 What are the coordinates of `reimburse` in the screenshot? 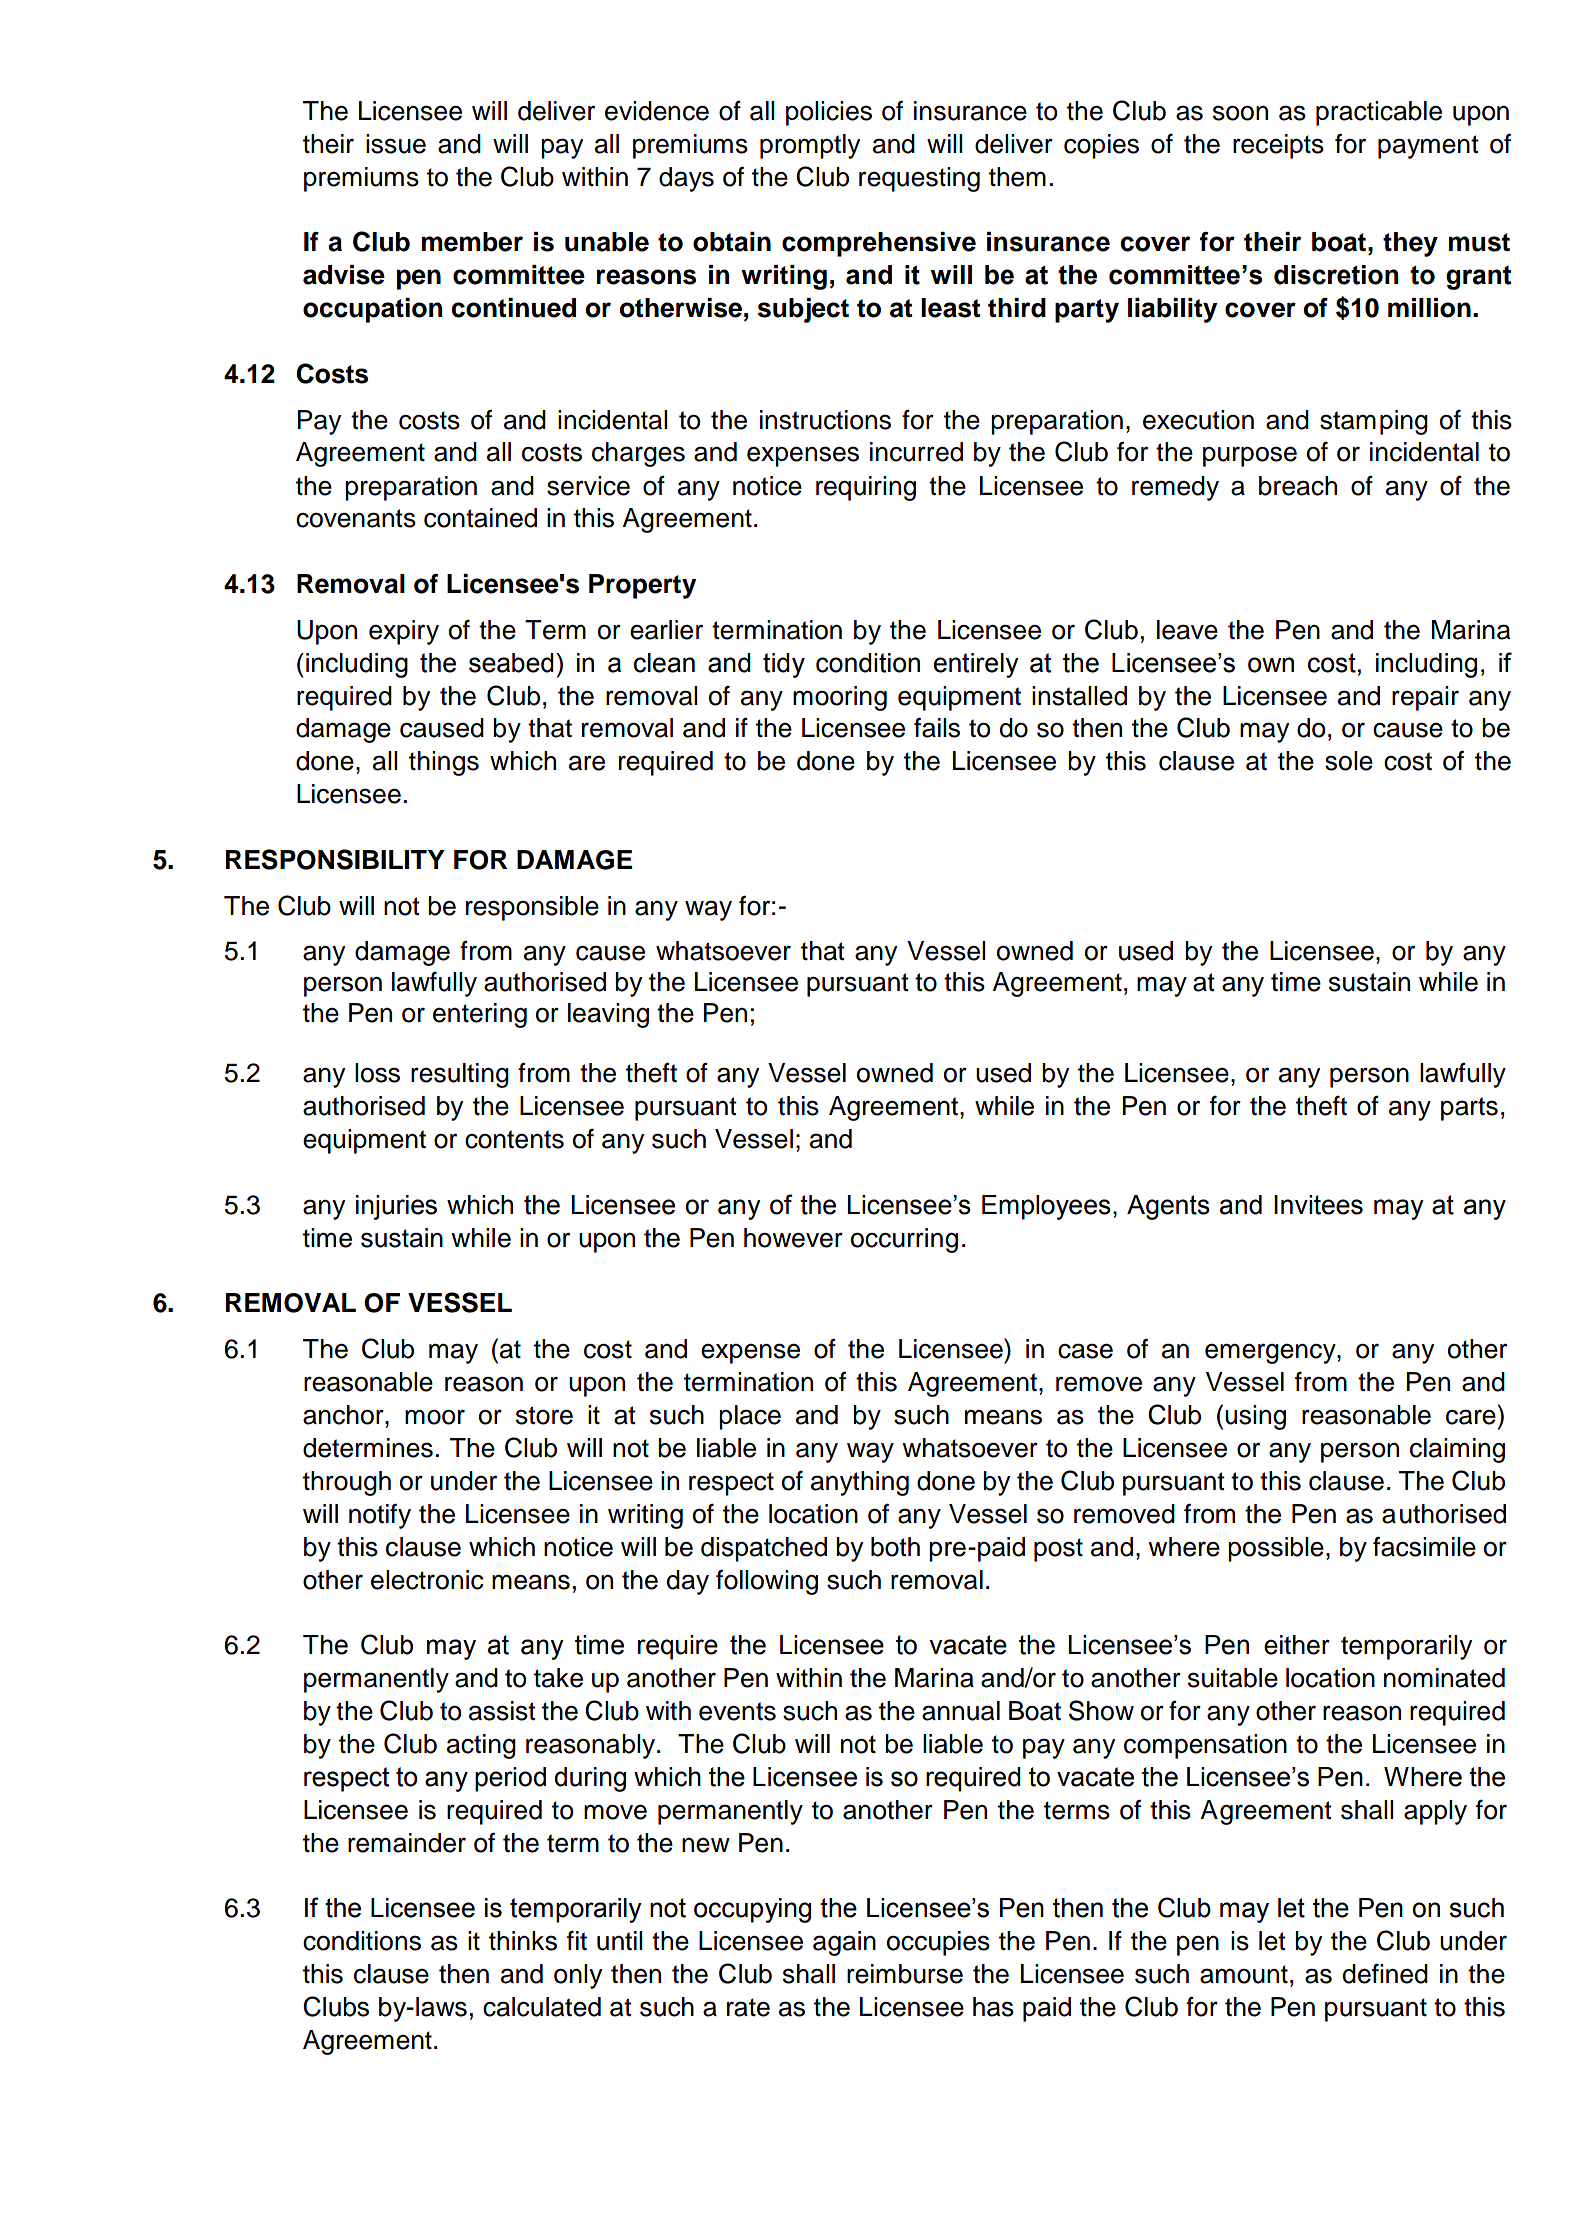 It's located at (905, 1974).
